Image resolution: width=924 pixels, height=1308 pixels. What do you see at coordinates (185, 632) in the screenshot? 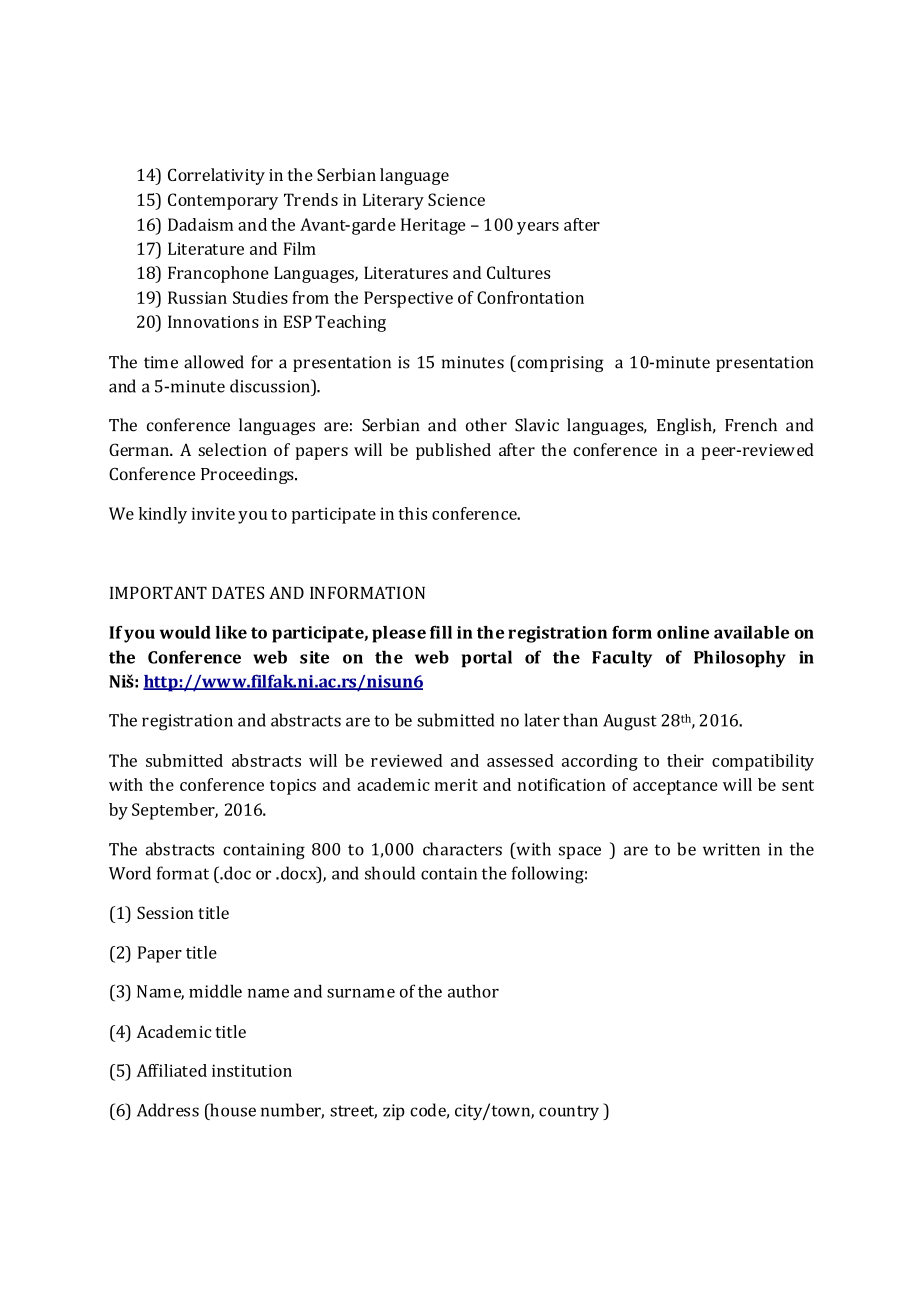
I see `would` at bounding box center [185, 632].
